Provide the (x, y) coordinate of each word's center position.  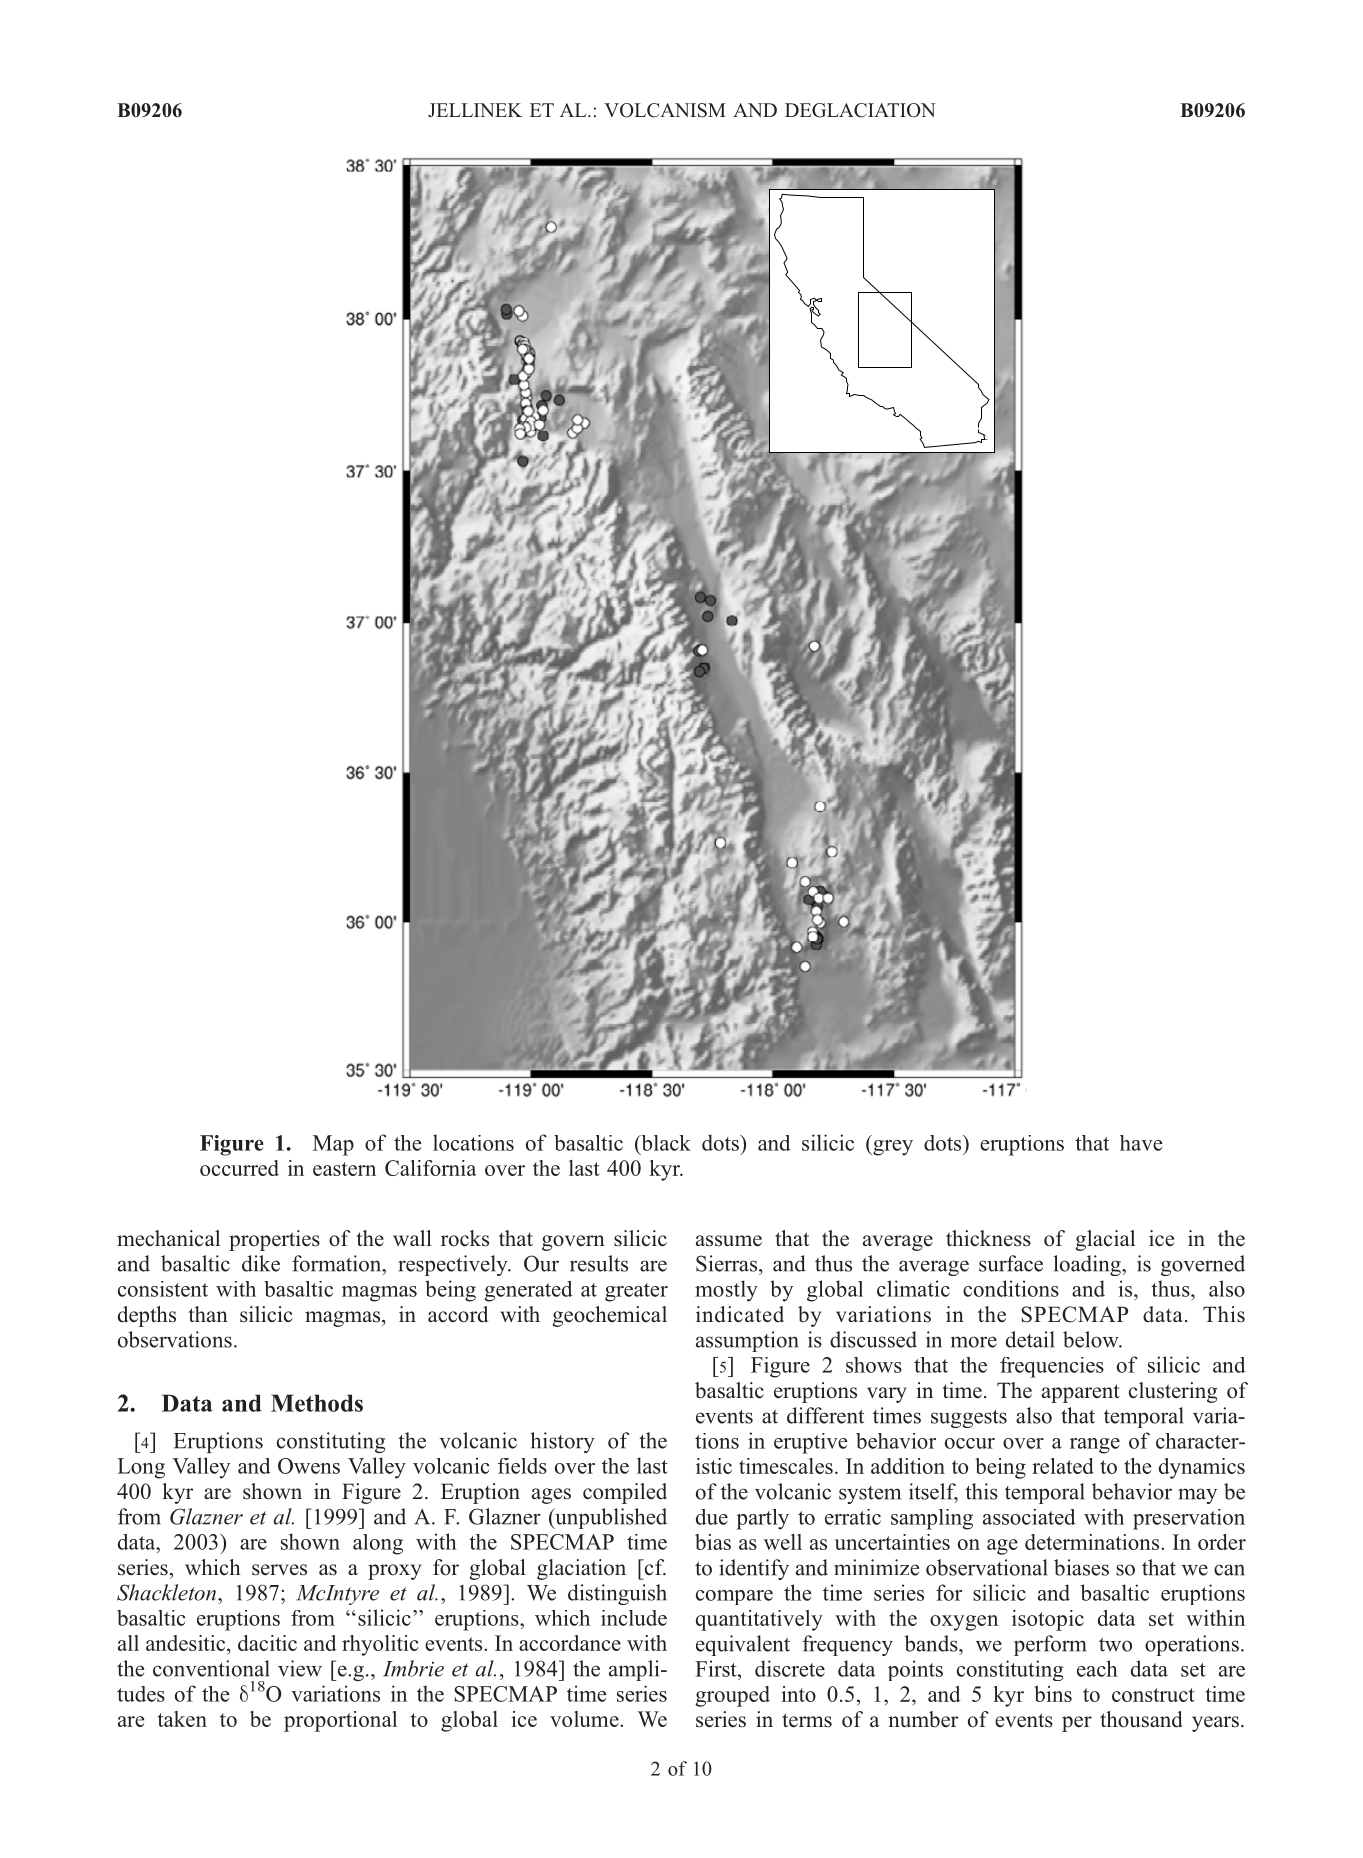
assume (729, 1241)
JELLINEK (475, 110)
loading (1088, 1265)
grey (892, 1148)
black (665, 1143)
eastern (344, 1169)
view (300, 1668)
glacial (1105, 1240)
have (1141, 1143)
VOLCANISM (665, 110)
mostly (726, 1291)
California (430, 1168)
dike (261, 1263)
